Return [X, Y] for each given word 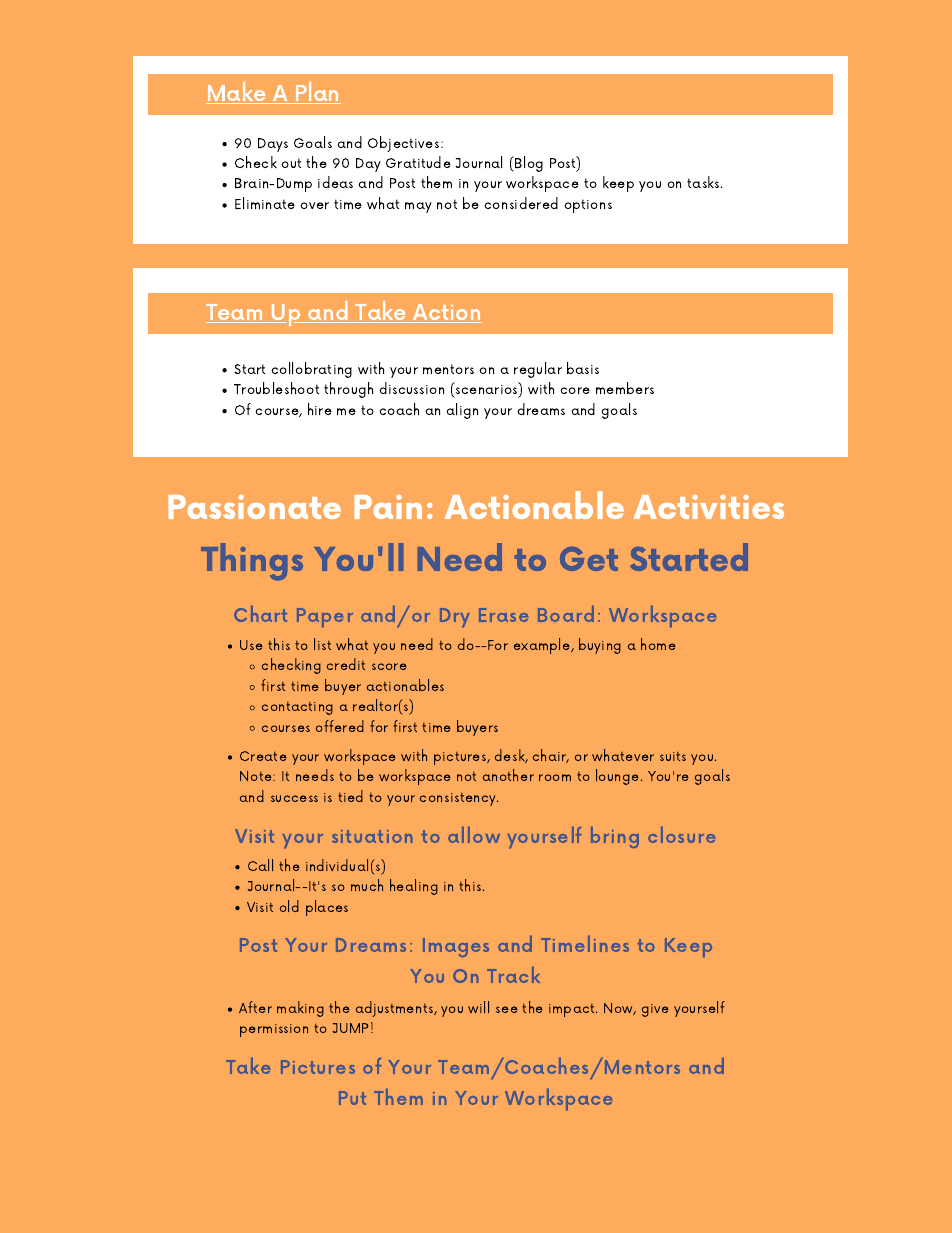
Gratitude [418, 162]
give [655, 1010]
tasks [704, 182]
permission [274, 1030]
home [658, 644]
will [478, 1007]
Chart [260, 613]
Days [273, 145]
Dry [455, 618]
